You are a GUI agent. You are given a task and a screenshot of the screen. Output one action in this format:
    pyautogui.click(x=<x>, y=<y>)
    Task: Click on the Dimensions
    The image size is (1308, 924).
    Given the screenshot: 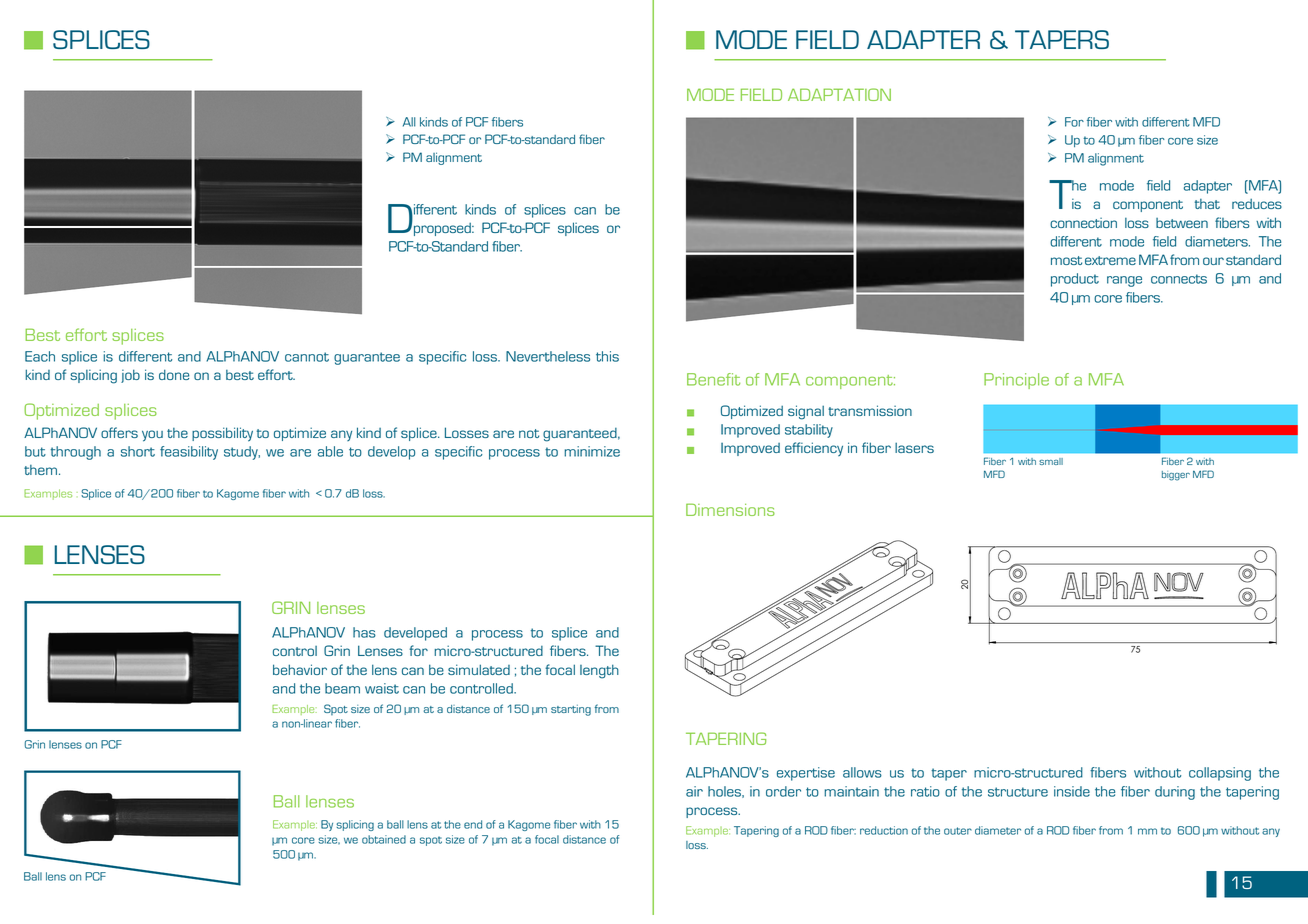 What is the action you would take?
    pyautogui.click(x=730, y=509)
